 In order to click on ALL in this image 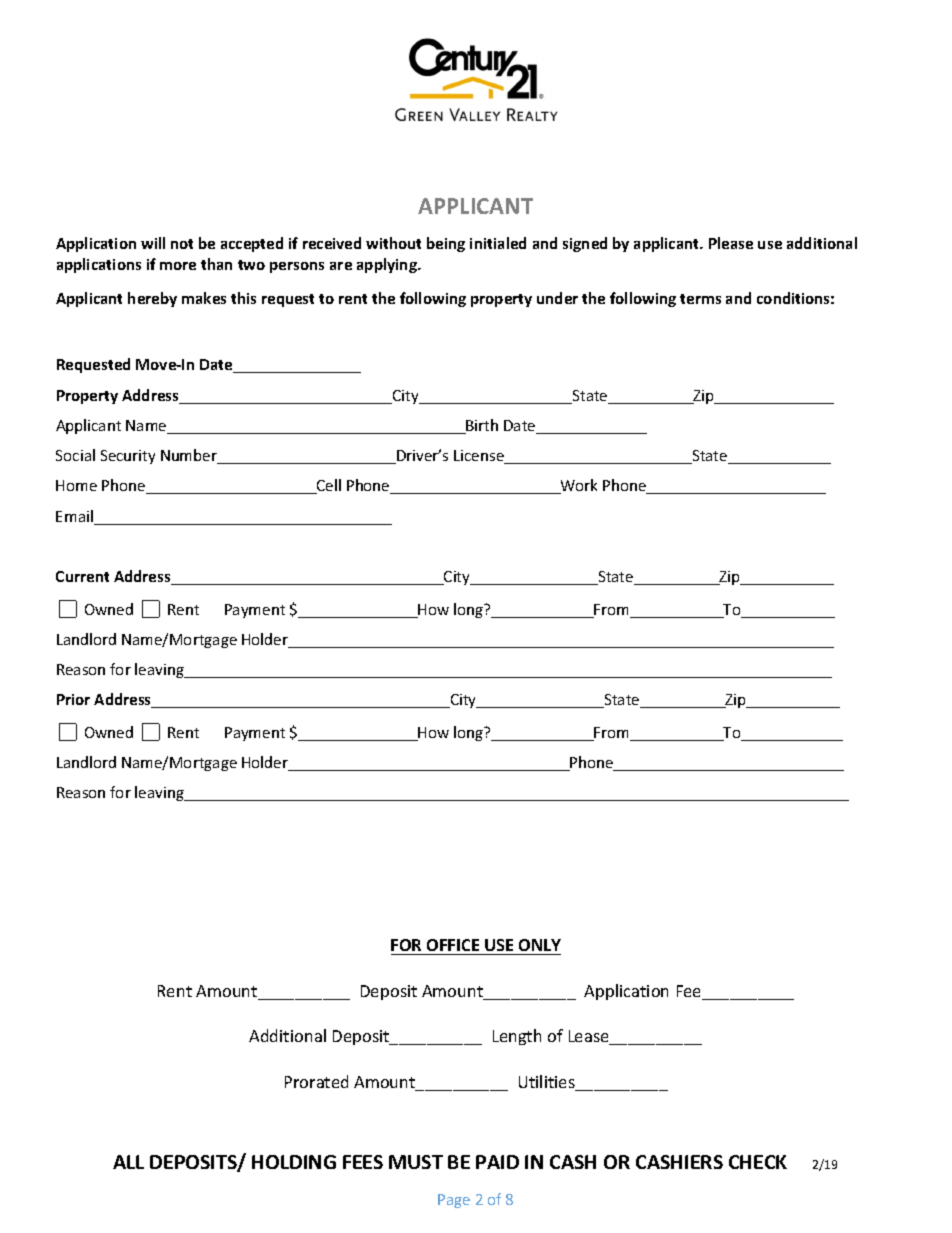, I will do `click(128, 1162)`.
